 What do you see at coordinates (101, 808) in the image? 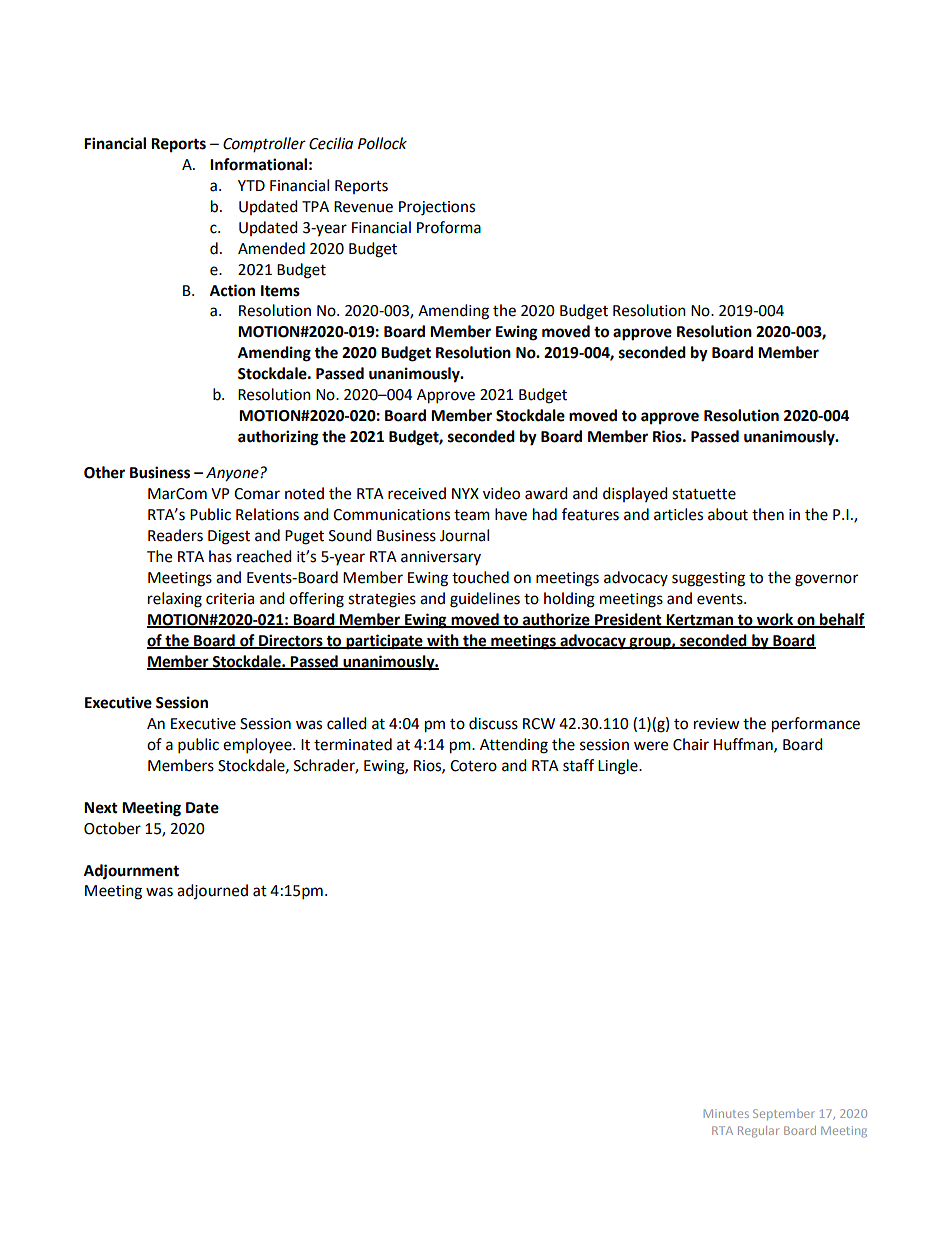
I see `Next` at bounding box center [101, 808].
